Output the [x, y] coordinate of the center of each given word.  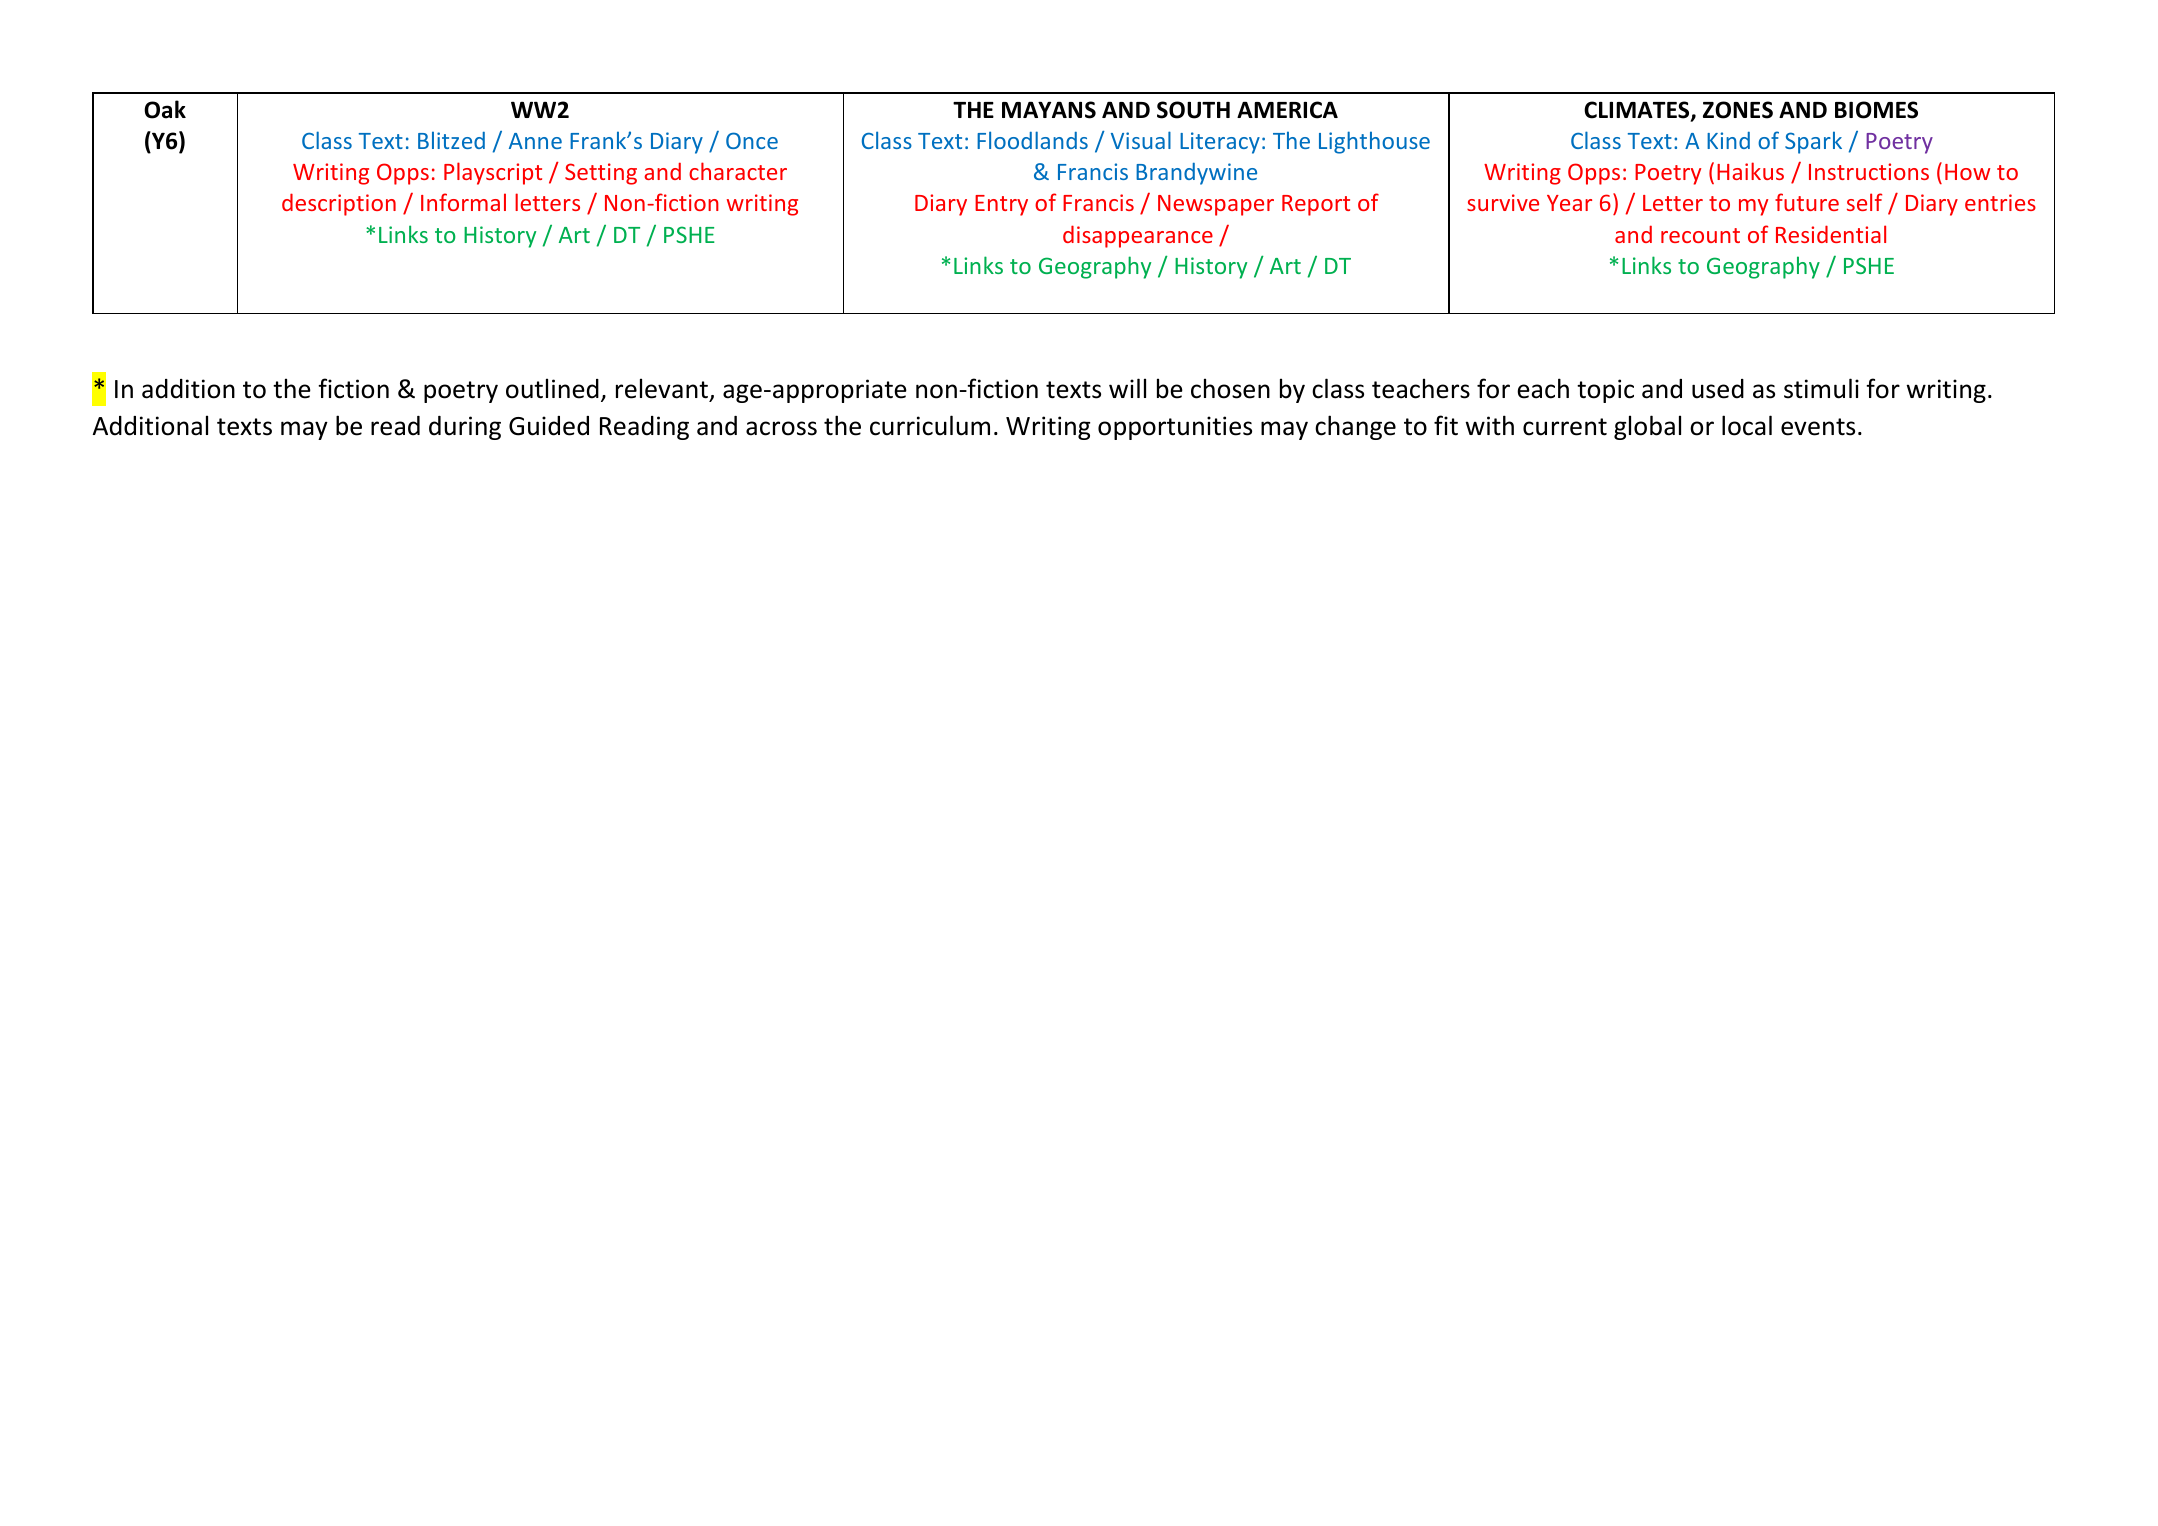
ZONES [1738, 110]
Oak [165, 109]
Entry [1001, 205]
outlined [552, 388]
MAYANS [1049, 110]
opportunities [1175, 428]
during [465, 428]
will [1127, 388]
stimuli [1821, 388]
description [339, 204]
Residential [1831, 234]
